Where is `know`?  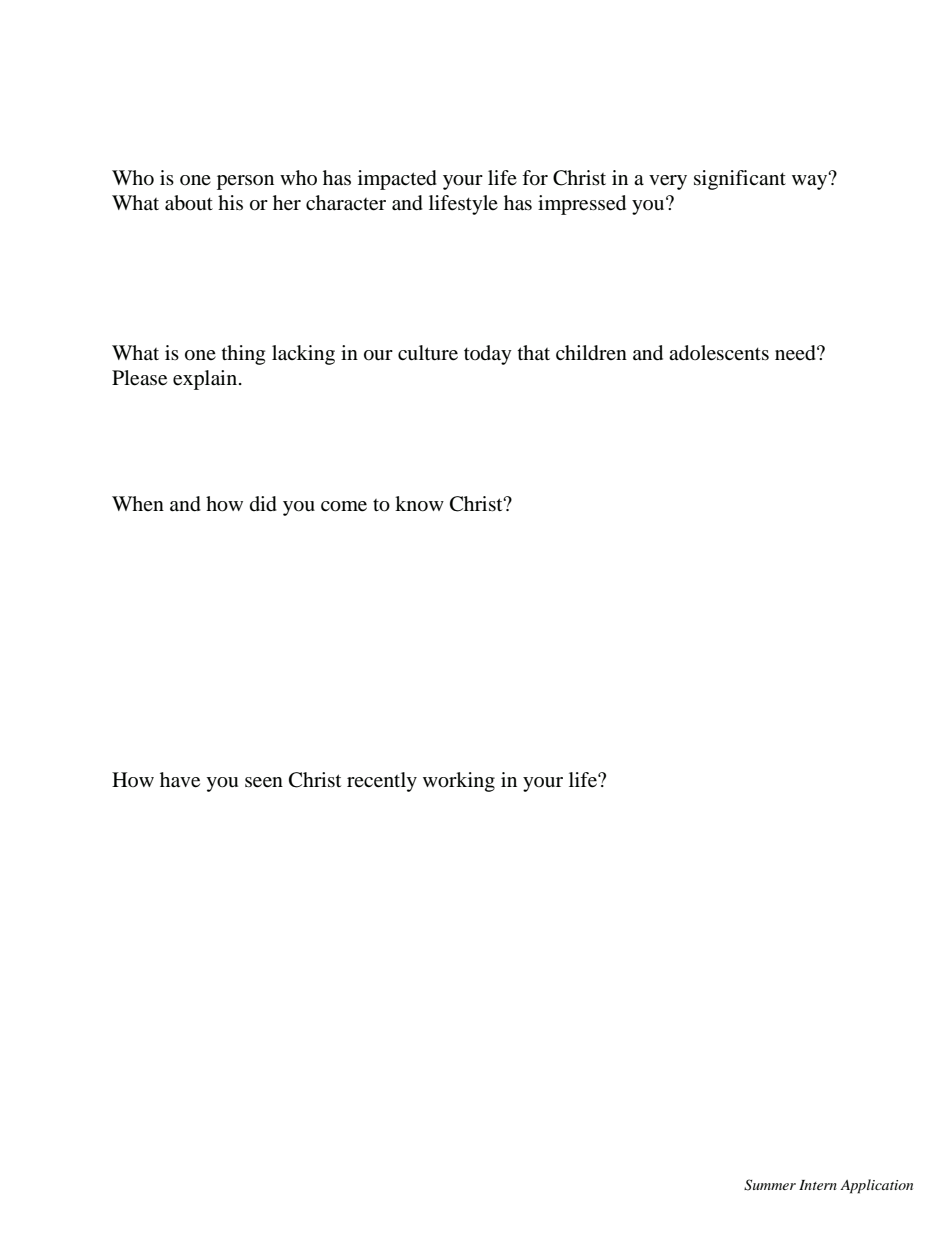 know is located at coordinates (419, 504).
